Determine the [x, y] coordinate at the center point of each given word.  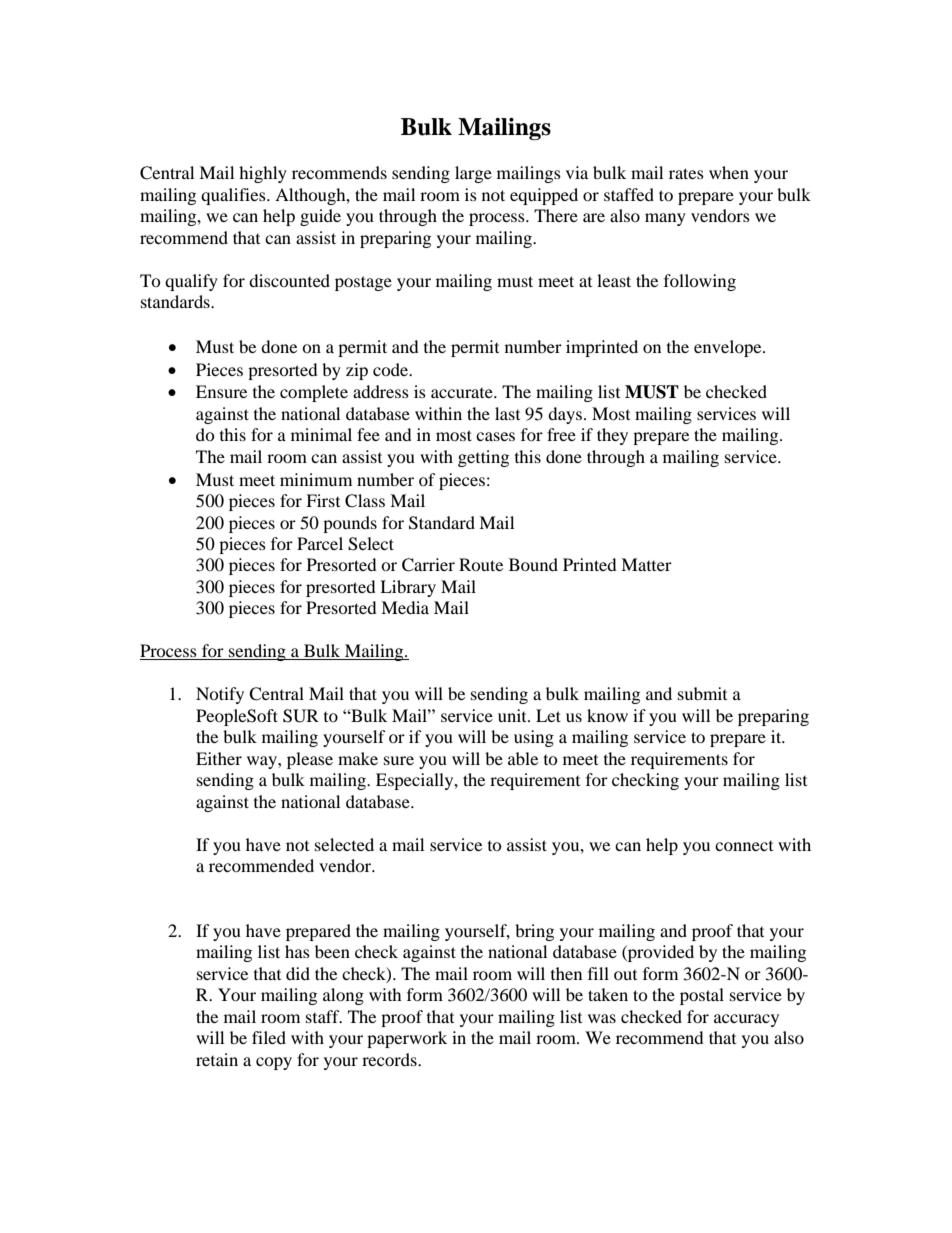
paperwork [407, 1039]
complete [314, 393]
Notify [220, 695]
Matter [646, 564]
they [612, 436]
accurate [463, 393]
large [473, 174]
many [665, 219]
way [263, 762]
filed [269, 1037]
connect [744, 846]
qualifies [234, 196]
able [523, 758]
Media [405, 607]
